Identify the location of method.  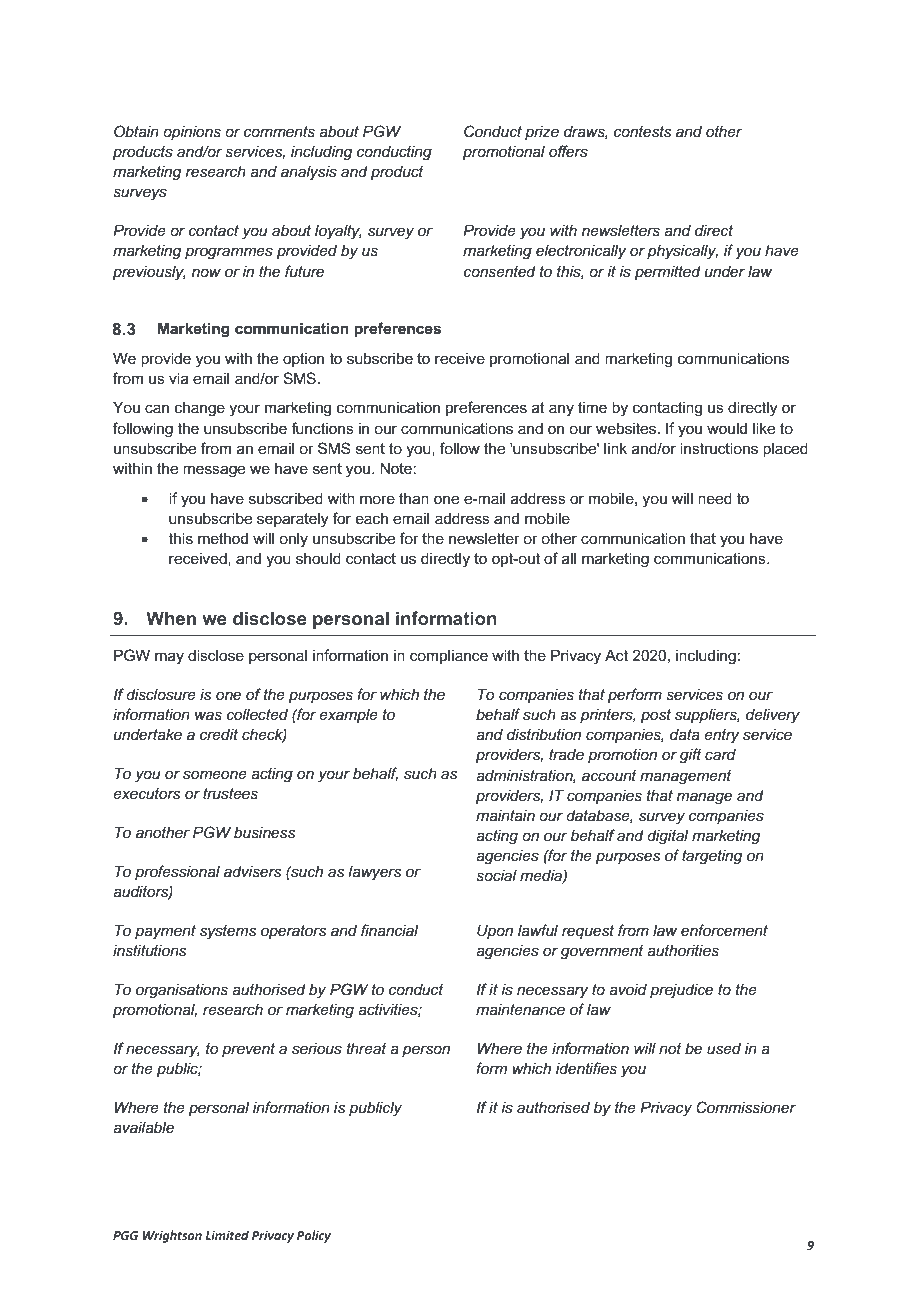
(223, 538).
